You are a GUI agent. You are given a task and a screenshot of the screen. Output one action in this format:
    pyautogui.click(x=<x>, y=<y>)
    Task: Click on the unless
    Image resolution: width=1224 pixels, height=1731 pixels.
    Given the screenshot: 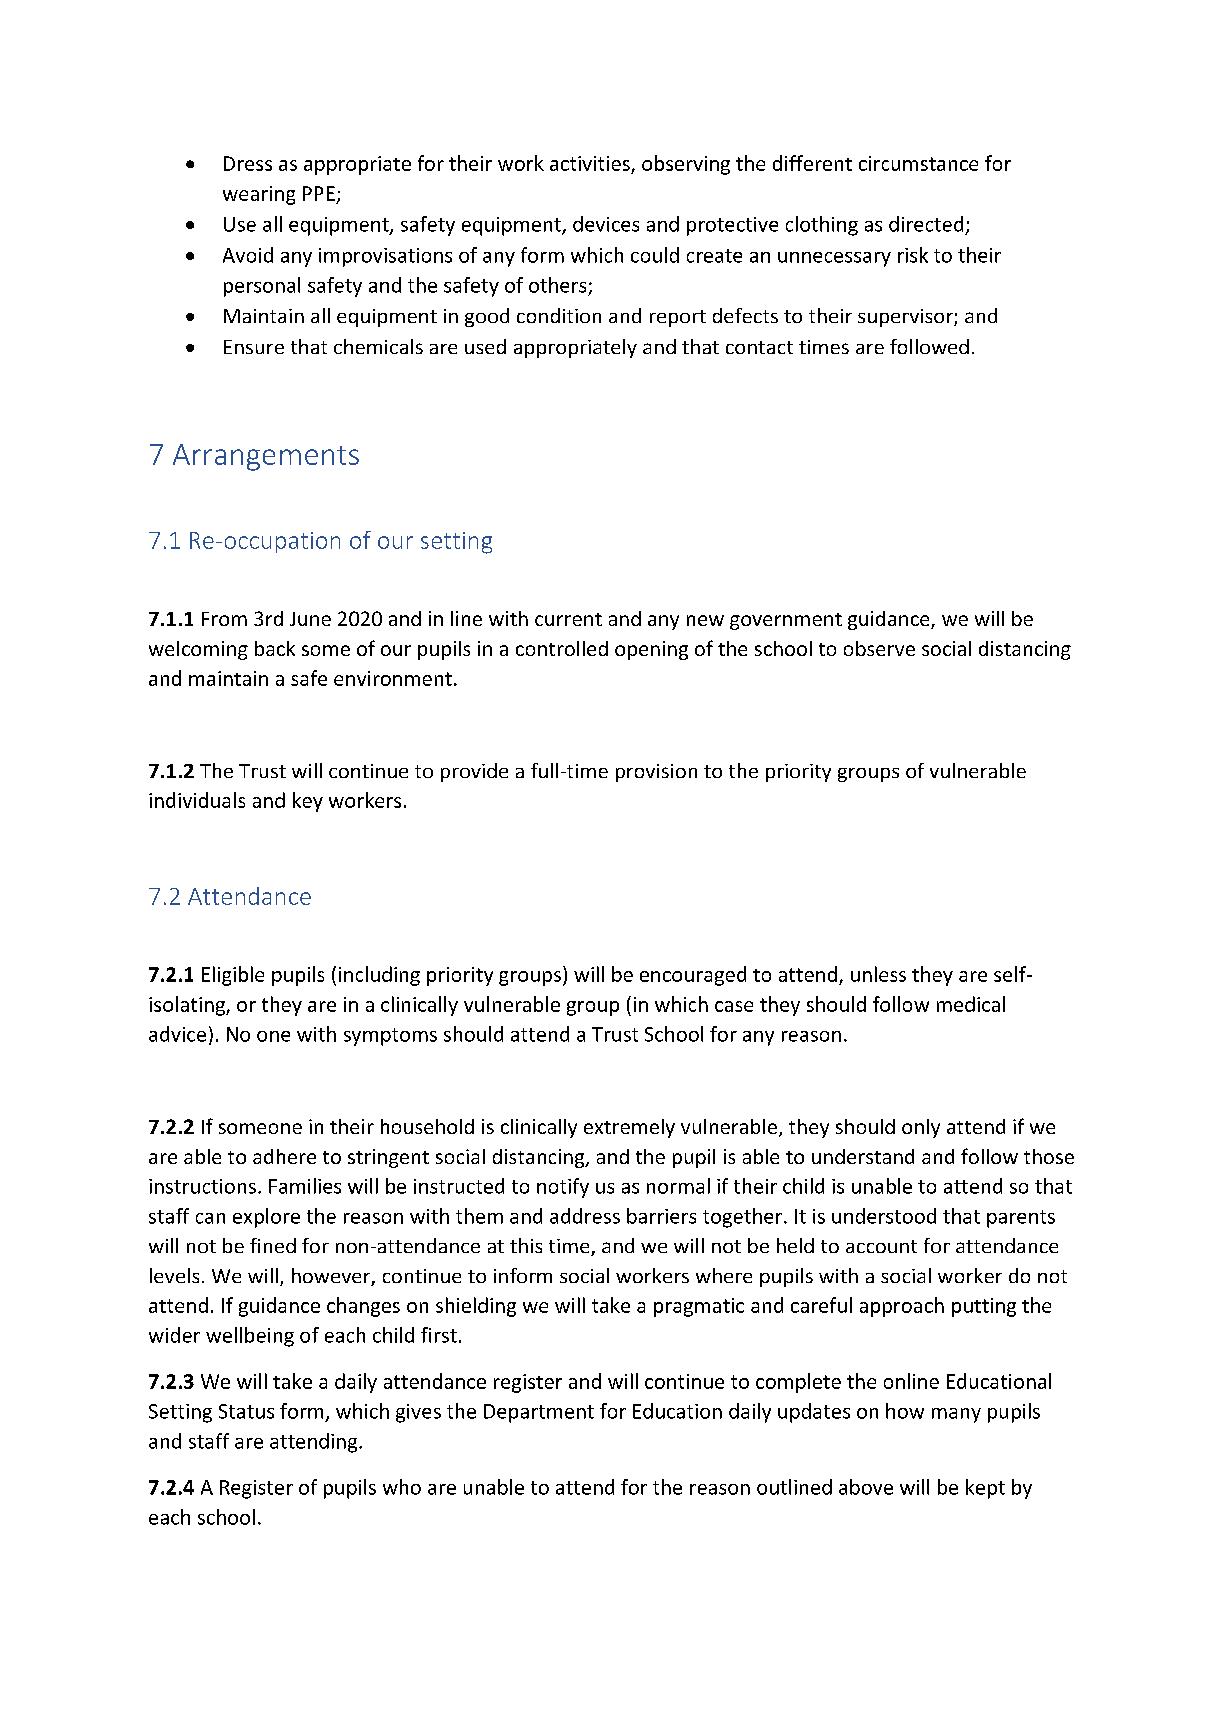 What is the action you would take?
    pyautogui.click(x=878, y=974)
